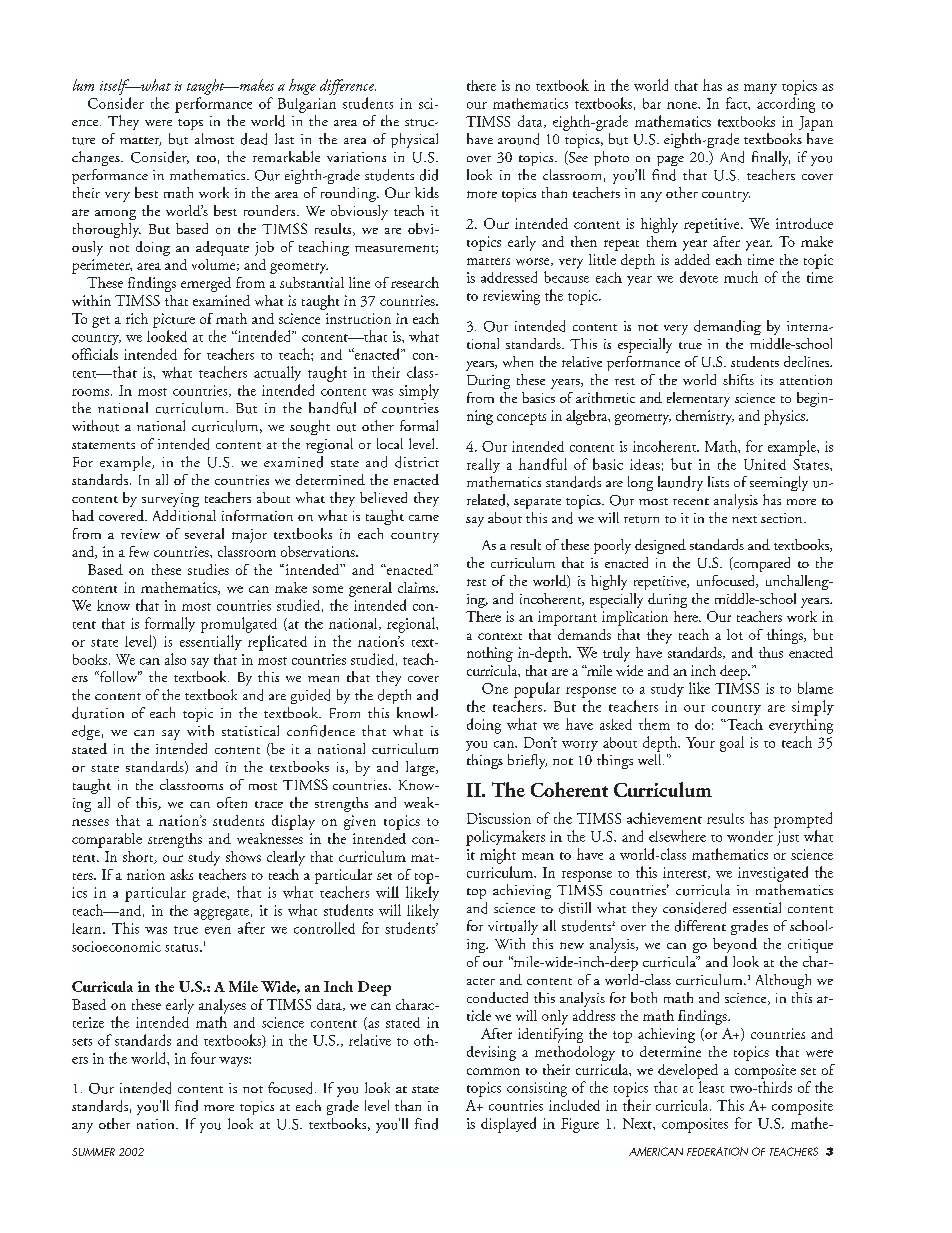  Describe the element at coordinates (232, 802) in the document. I see `often` at that location.
